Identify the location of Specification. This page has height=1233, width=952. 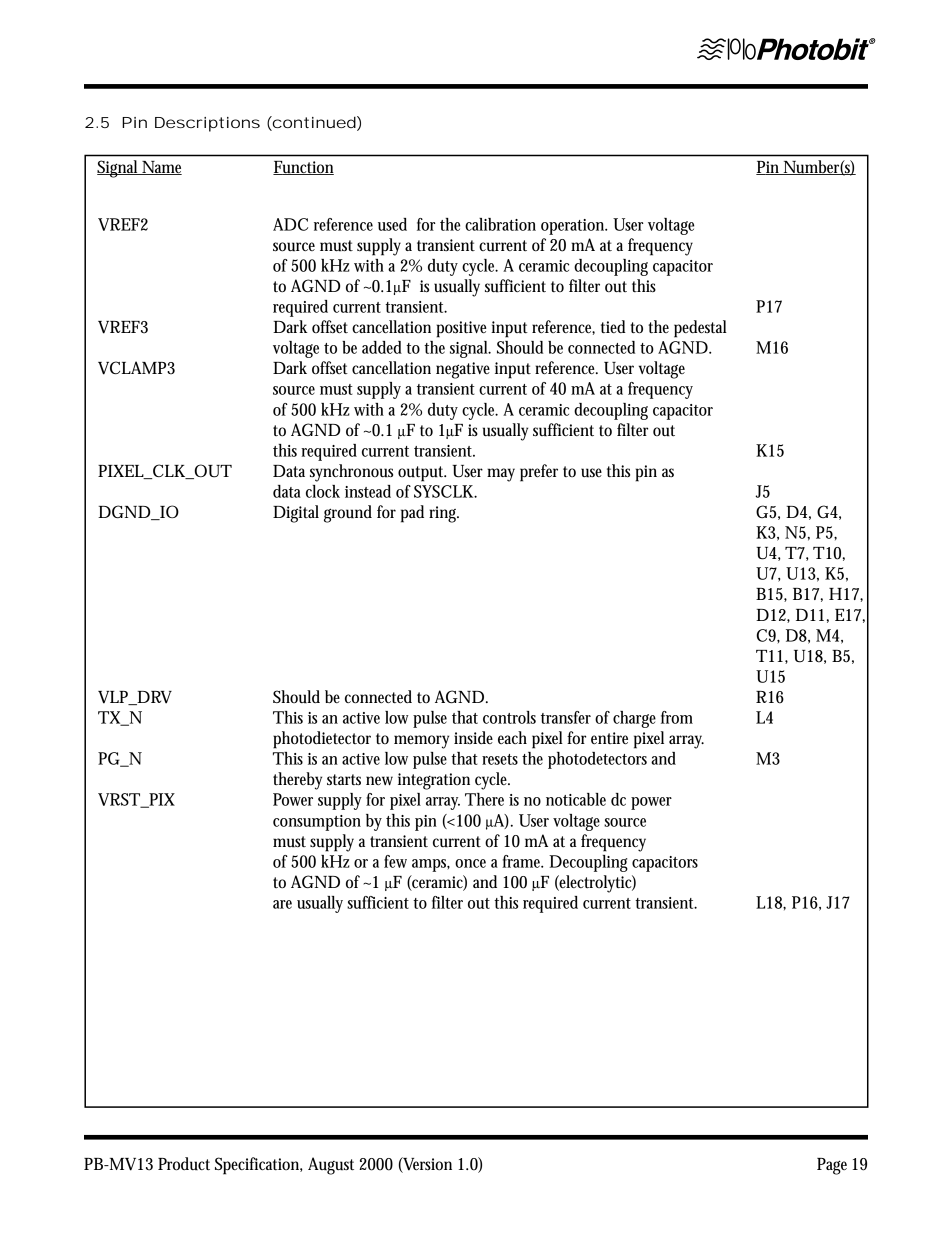
(258, 1166).
